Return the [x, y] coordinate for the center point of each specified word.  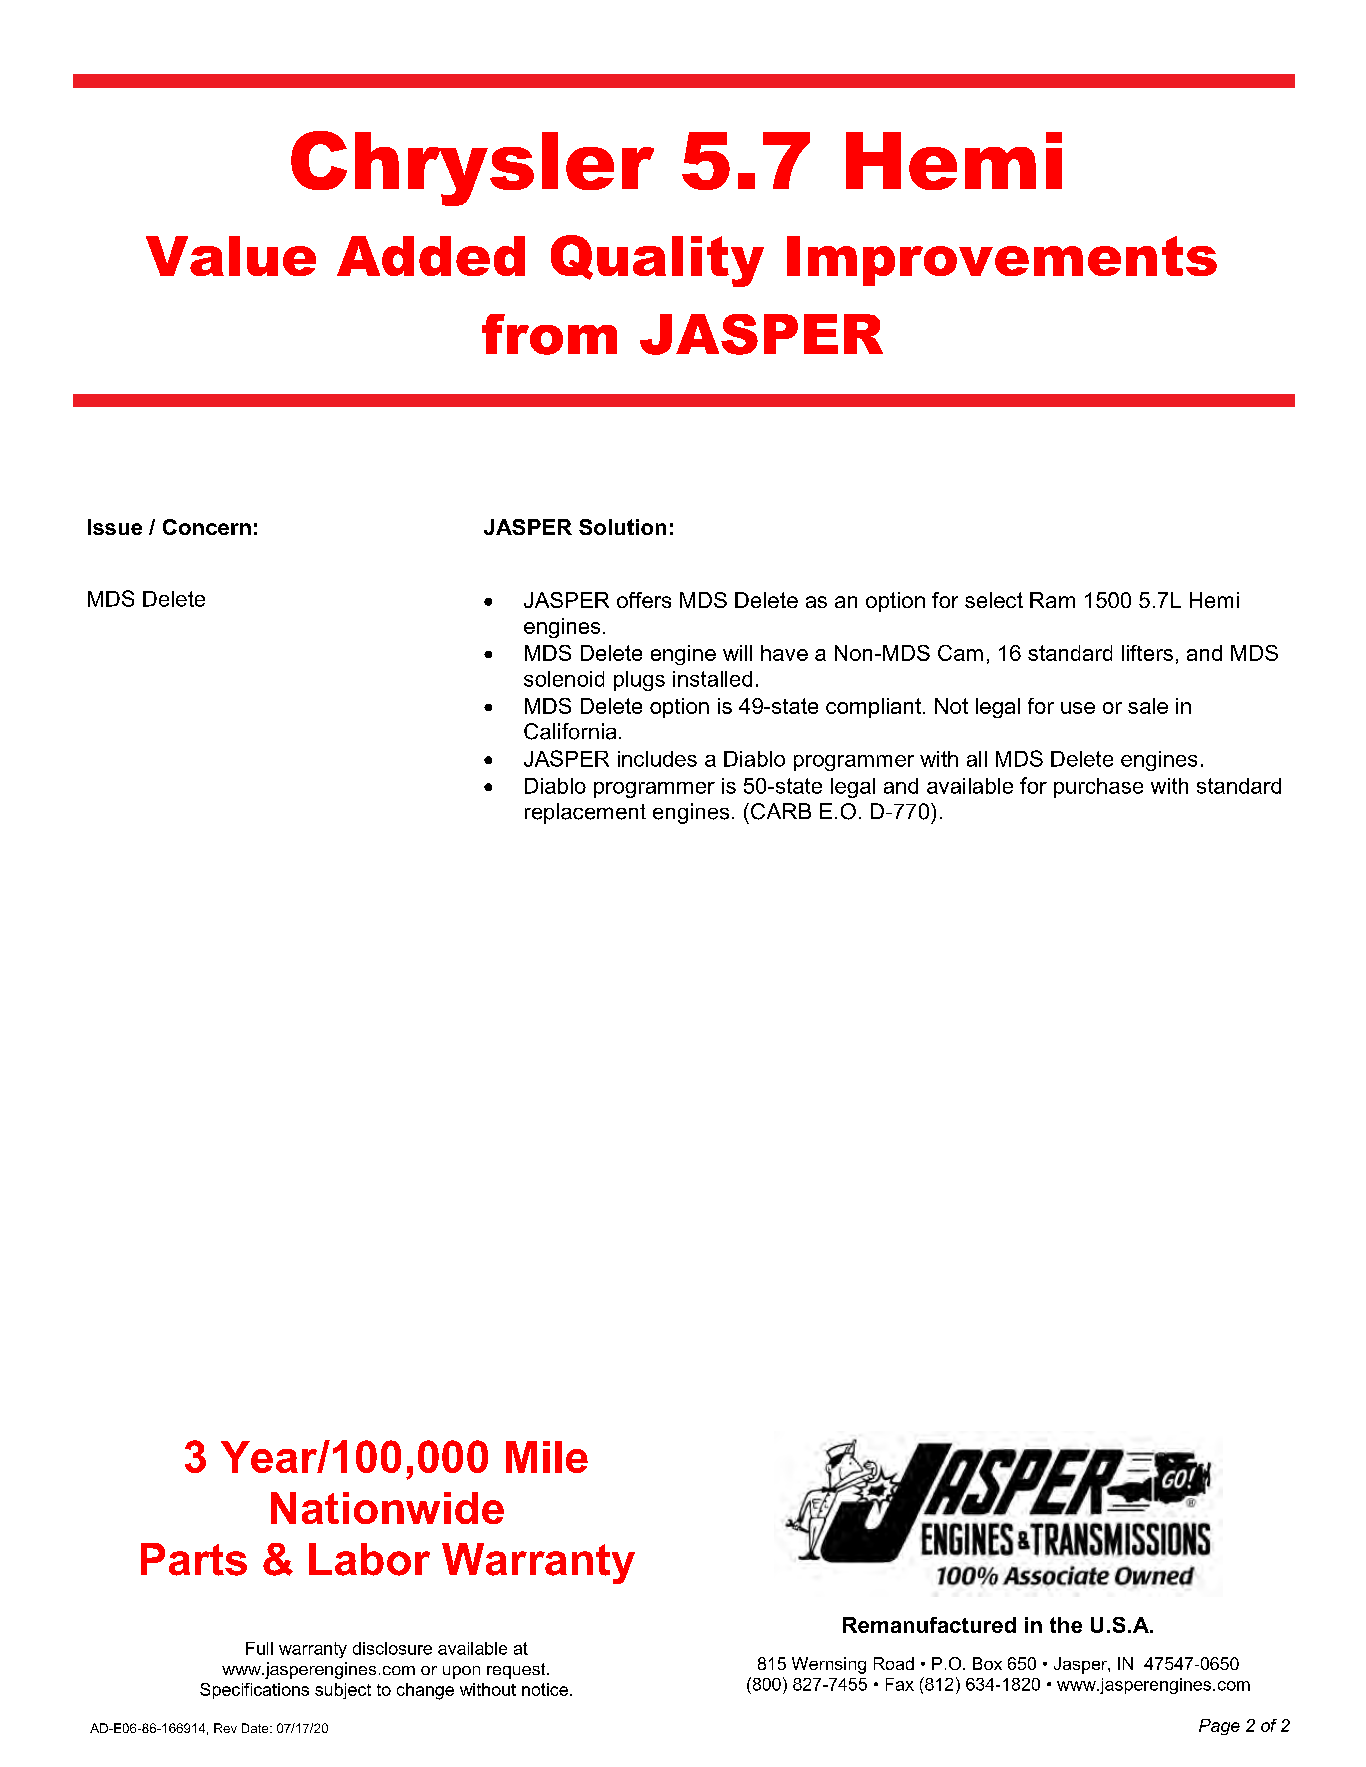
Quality [657, 261]
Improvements [1002, 261]
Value [231, 256]
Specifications [254, 1691]
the [1066, 1625]
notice [545, 1689]
